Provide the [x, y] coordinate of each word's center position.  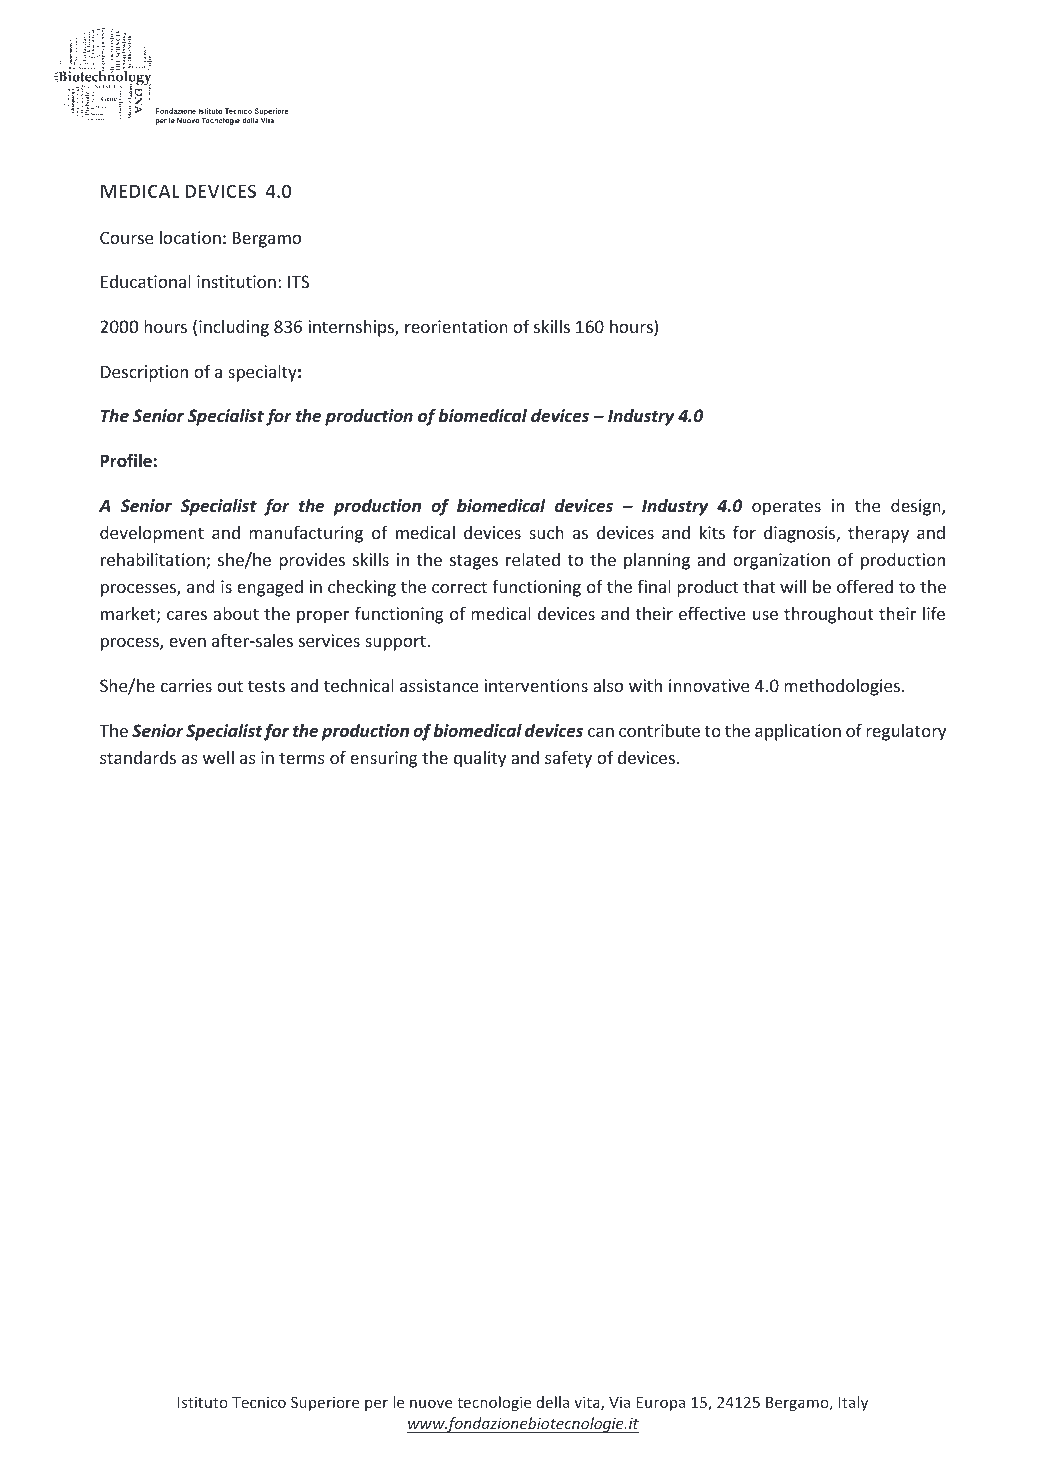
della [552, 1402]
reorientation [456, 326]
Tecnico [259, 1402]
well [218, 757]
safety [568, 759]
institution [236, 281]
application [798, 732]
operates [786, 508]
